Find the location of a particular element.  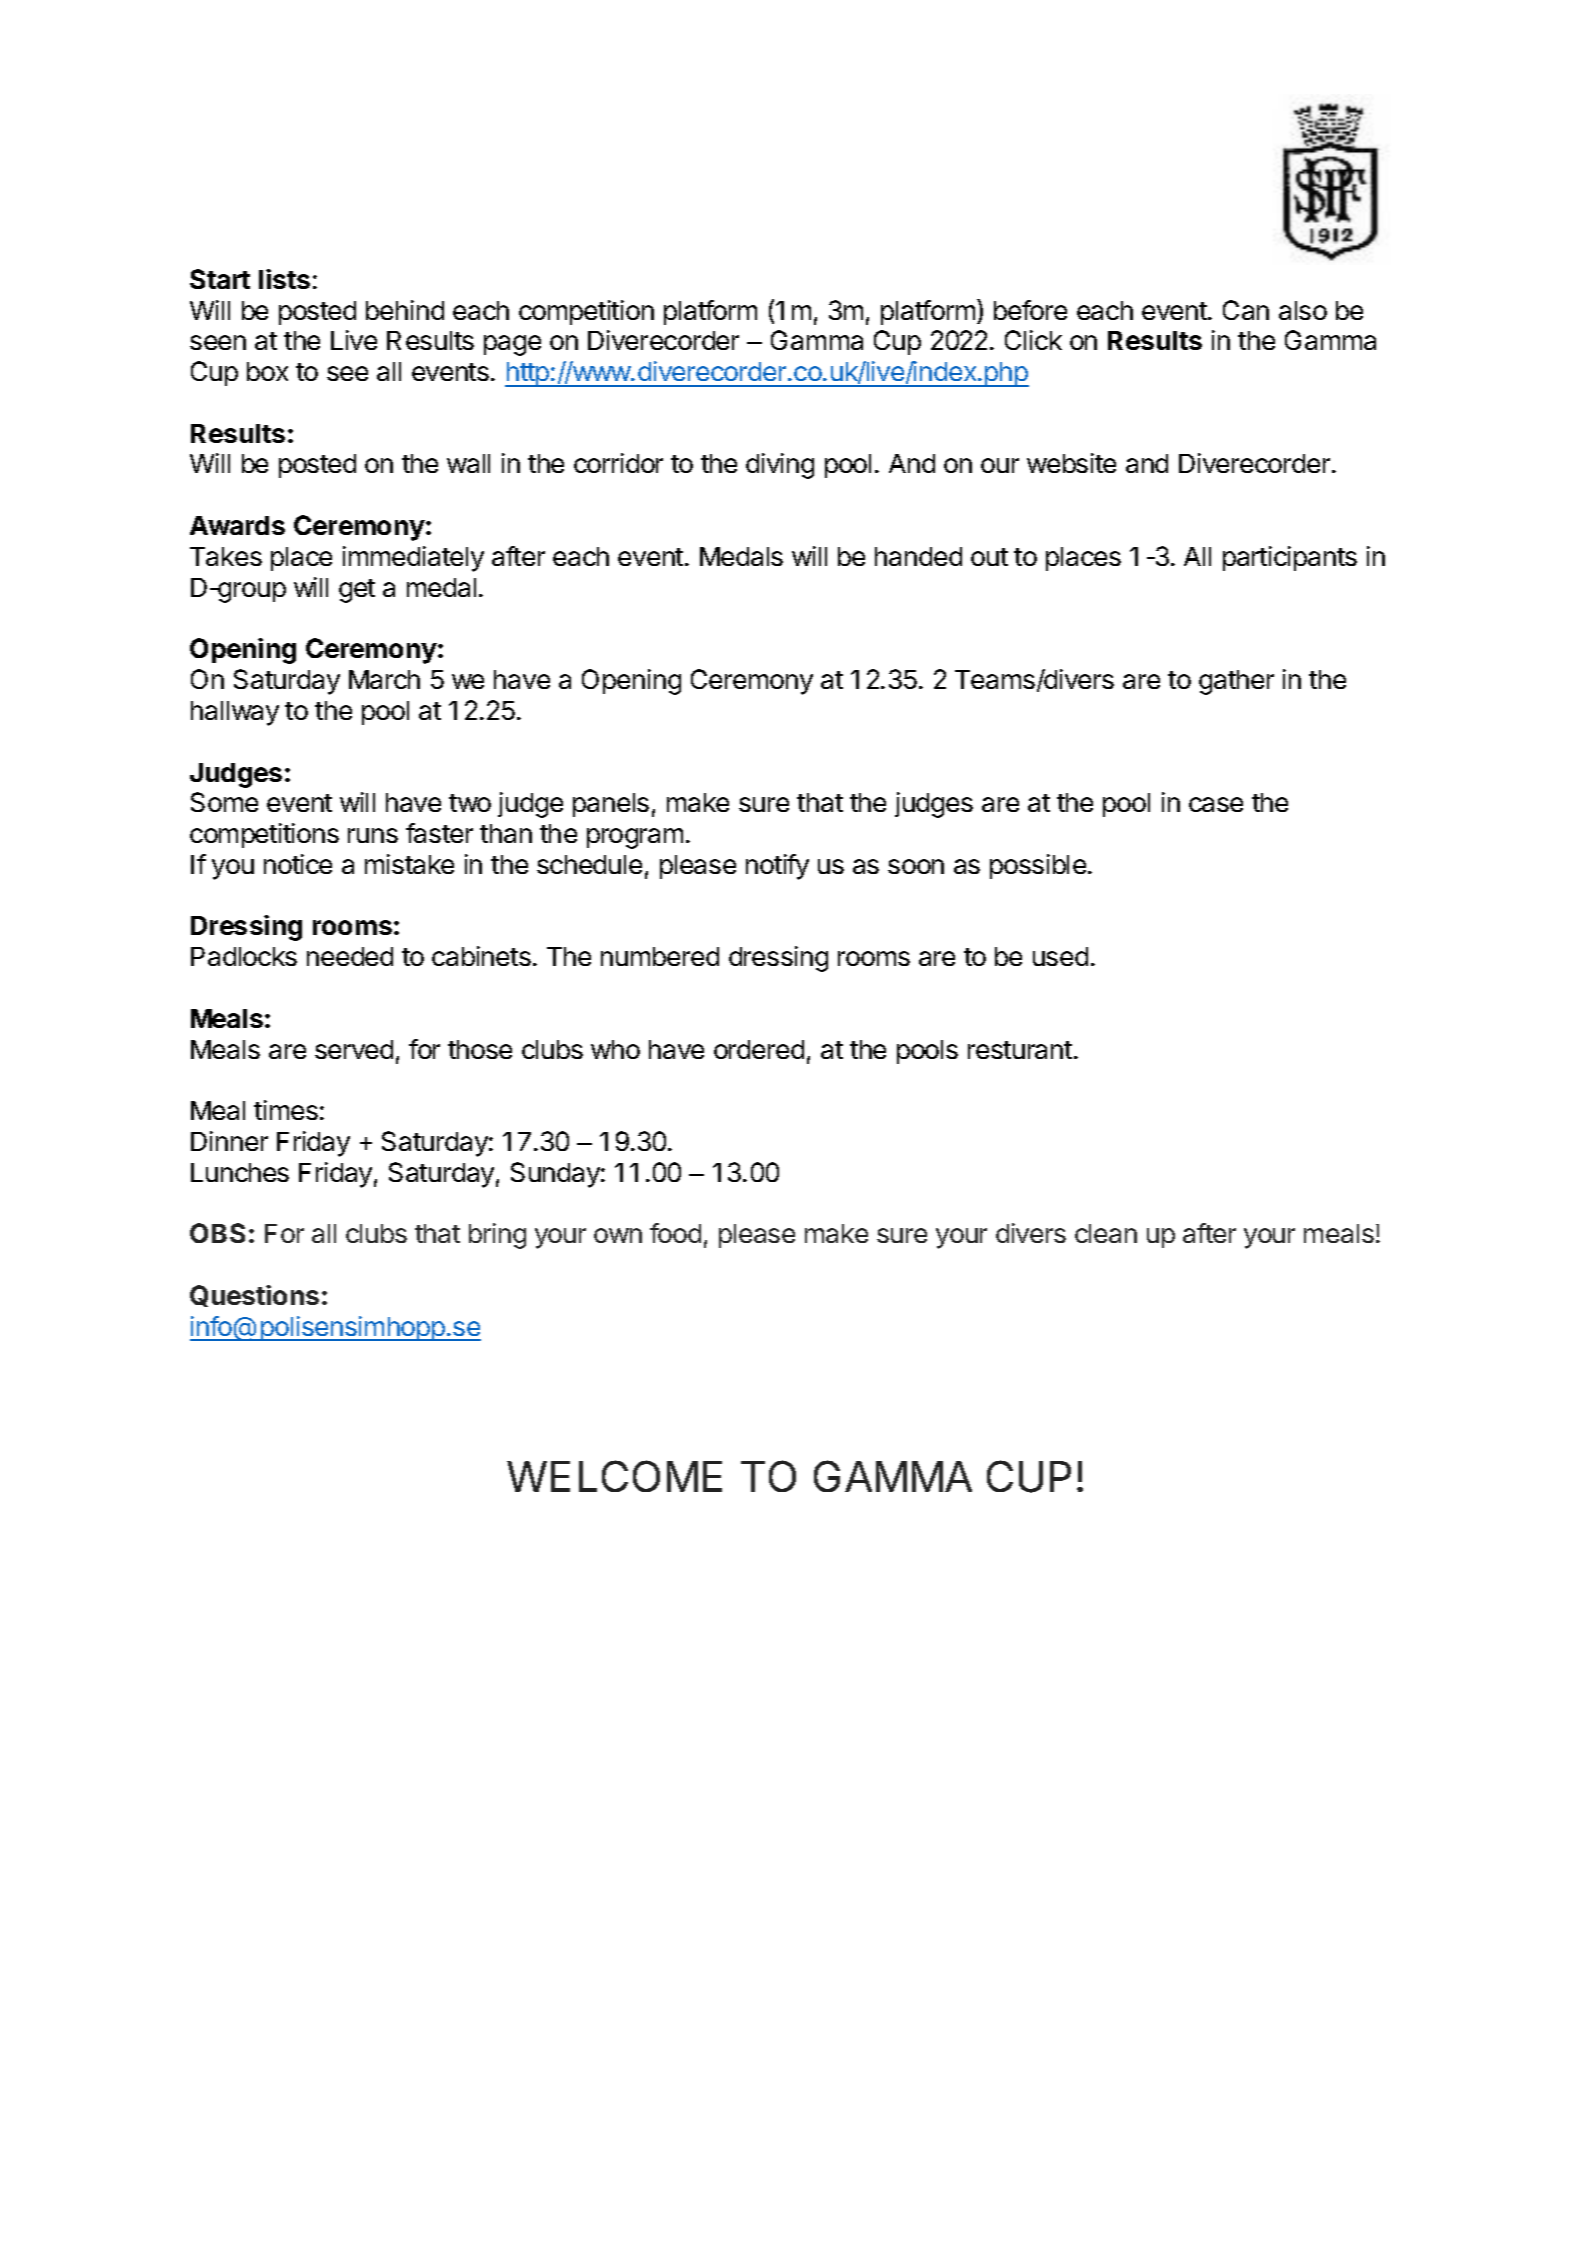

possible is located at coordinates (1038, 866).
